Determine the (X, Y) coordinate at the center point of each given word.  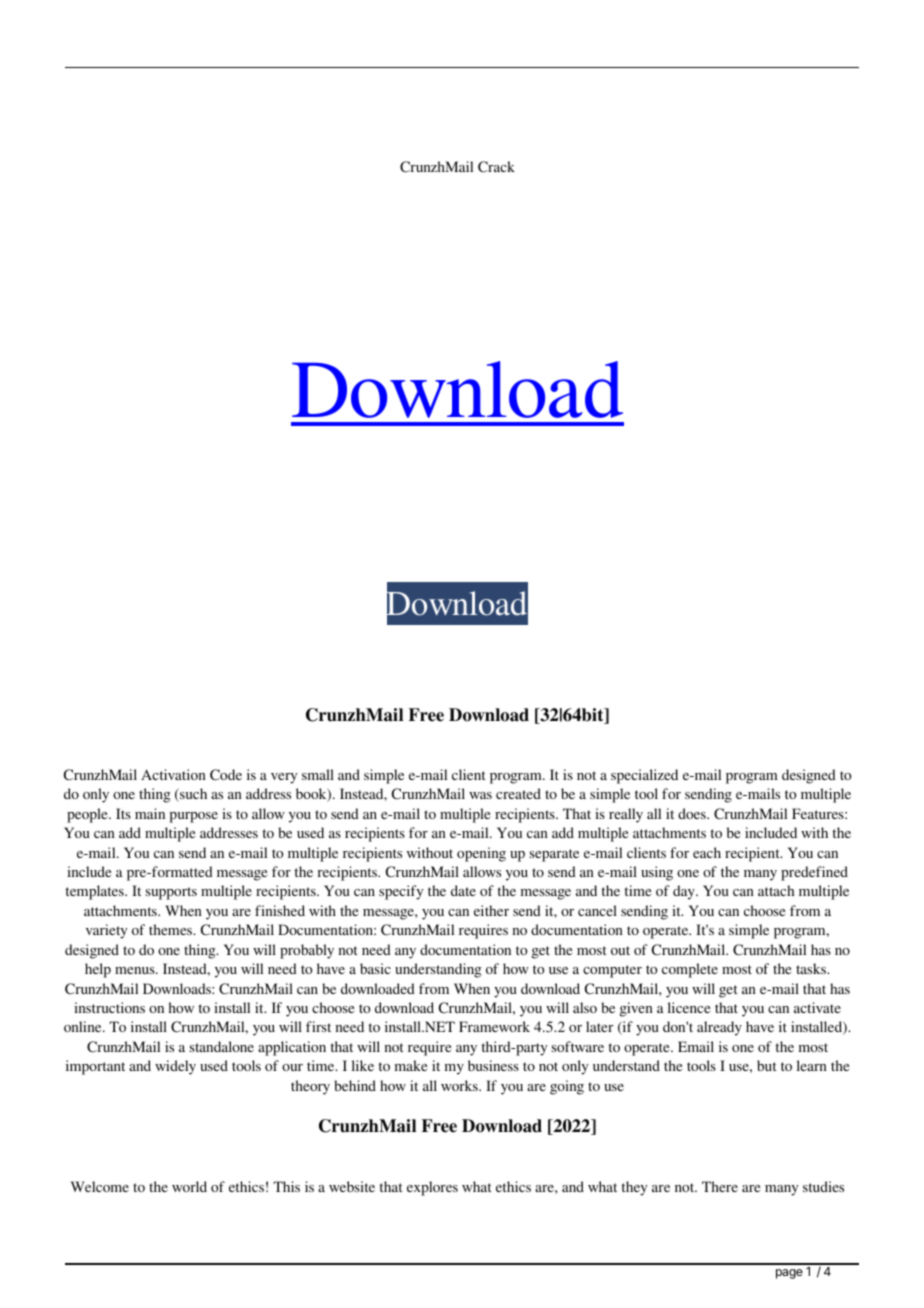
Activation (173, 774)
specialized (644, 776)
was (480, 795)
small (318, 774)
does (693, 813)
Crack (496, 167)
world (189, 1186)
